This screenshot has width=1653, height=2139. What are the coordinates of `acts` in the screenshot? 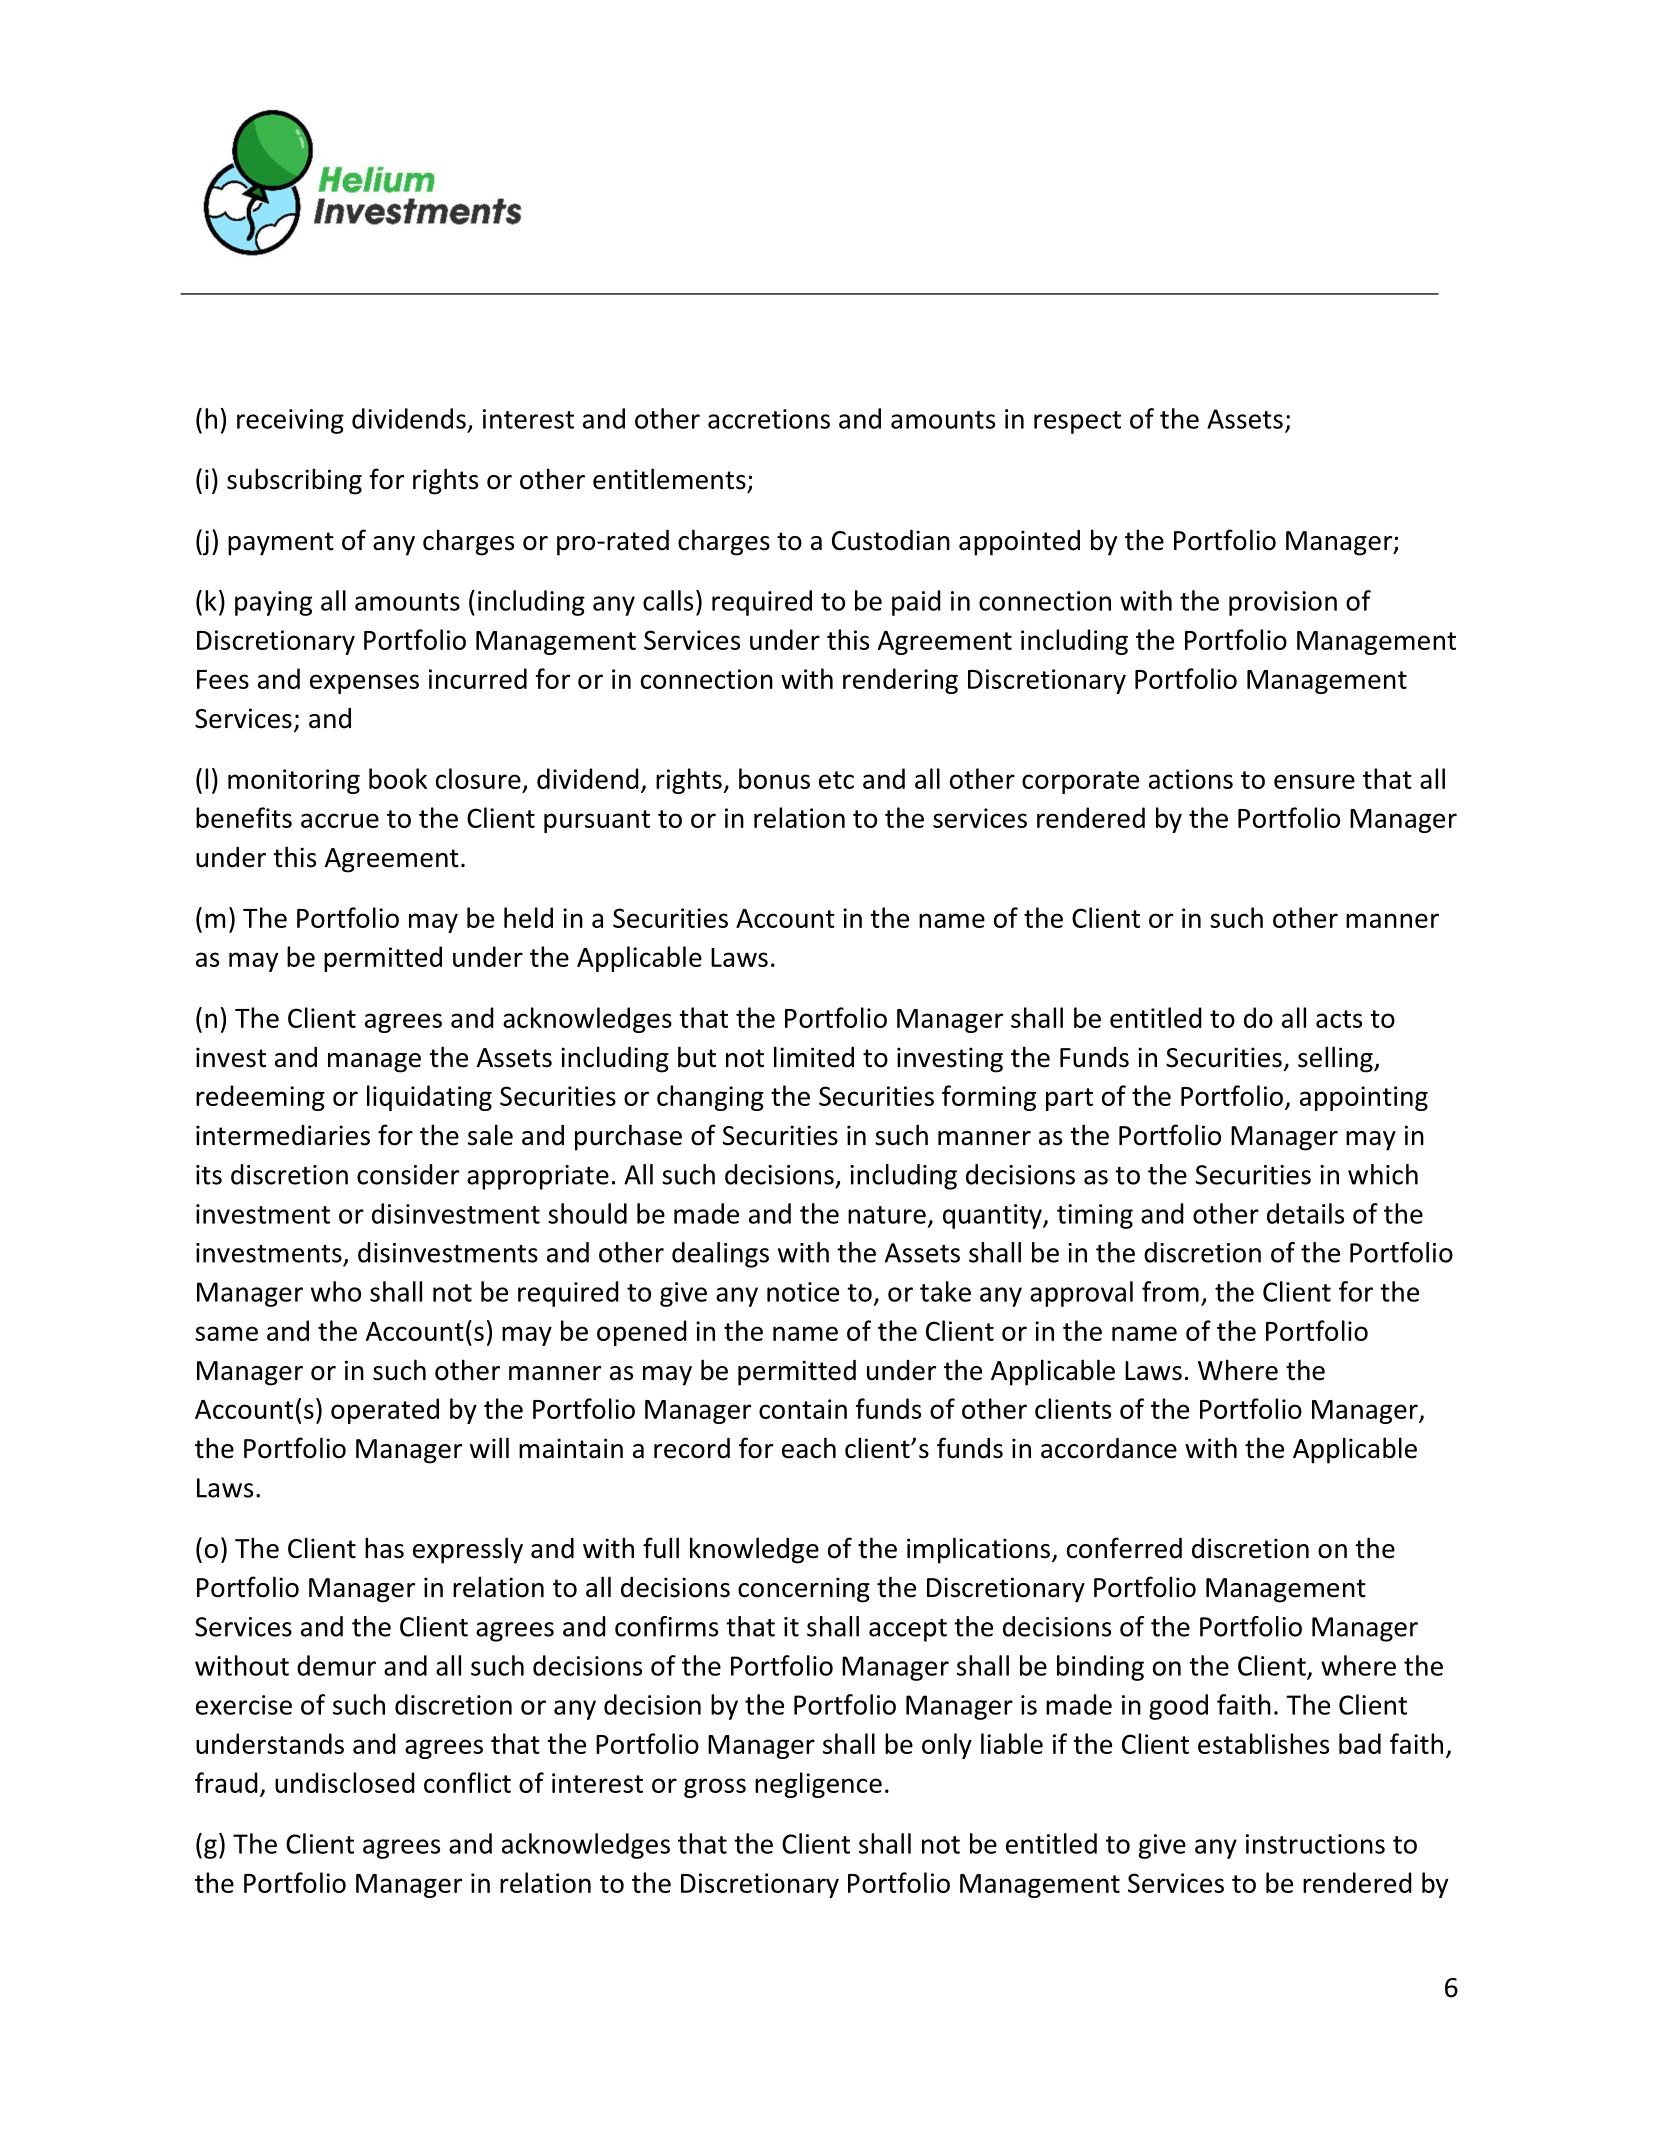 It's located at (1339, 1019).
